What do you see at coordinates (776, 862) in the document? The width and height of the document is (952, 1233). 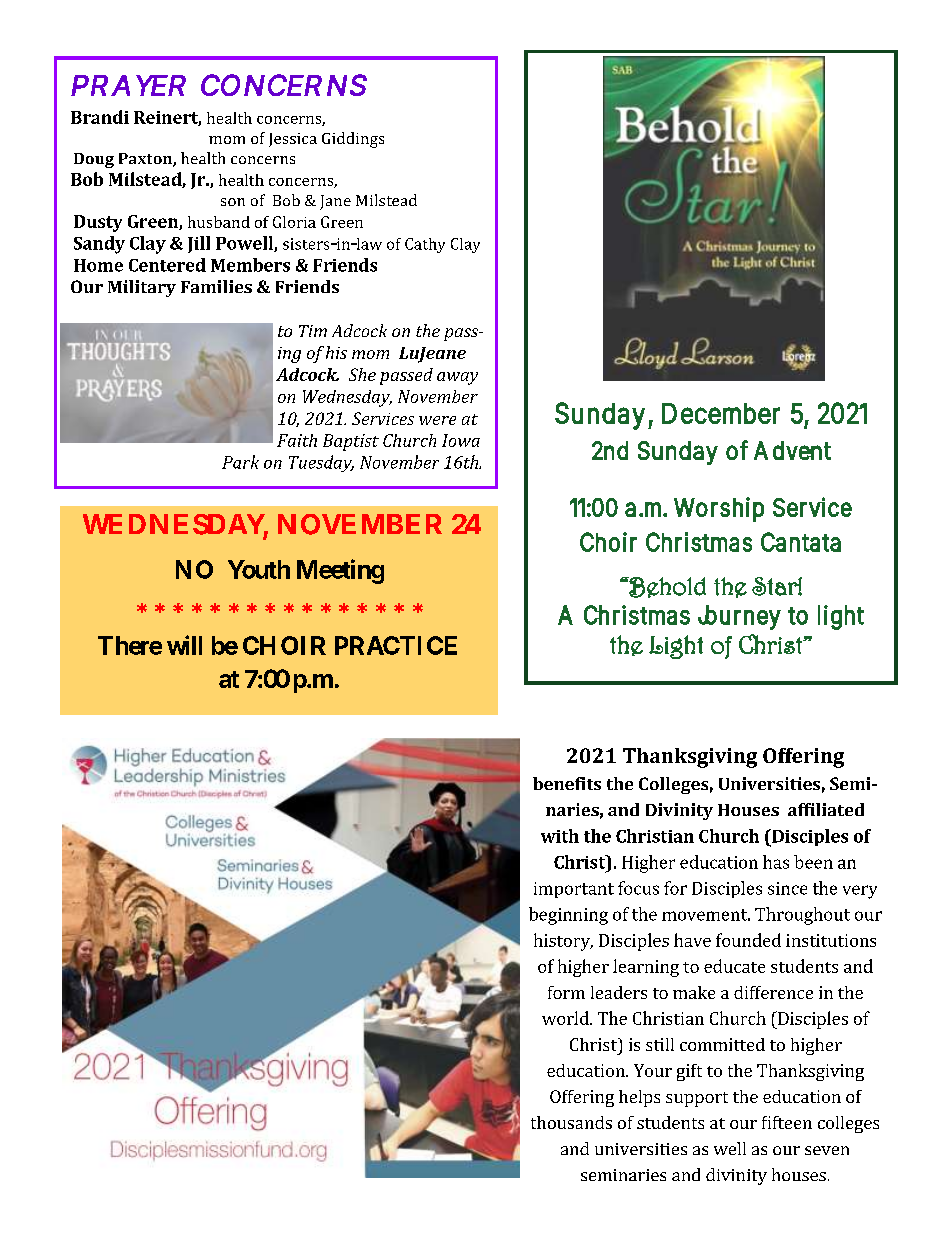 I see `has` at bounding box center [776, 862].
